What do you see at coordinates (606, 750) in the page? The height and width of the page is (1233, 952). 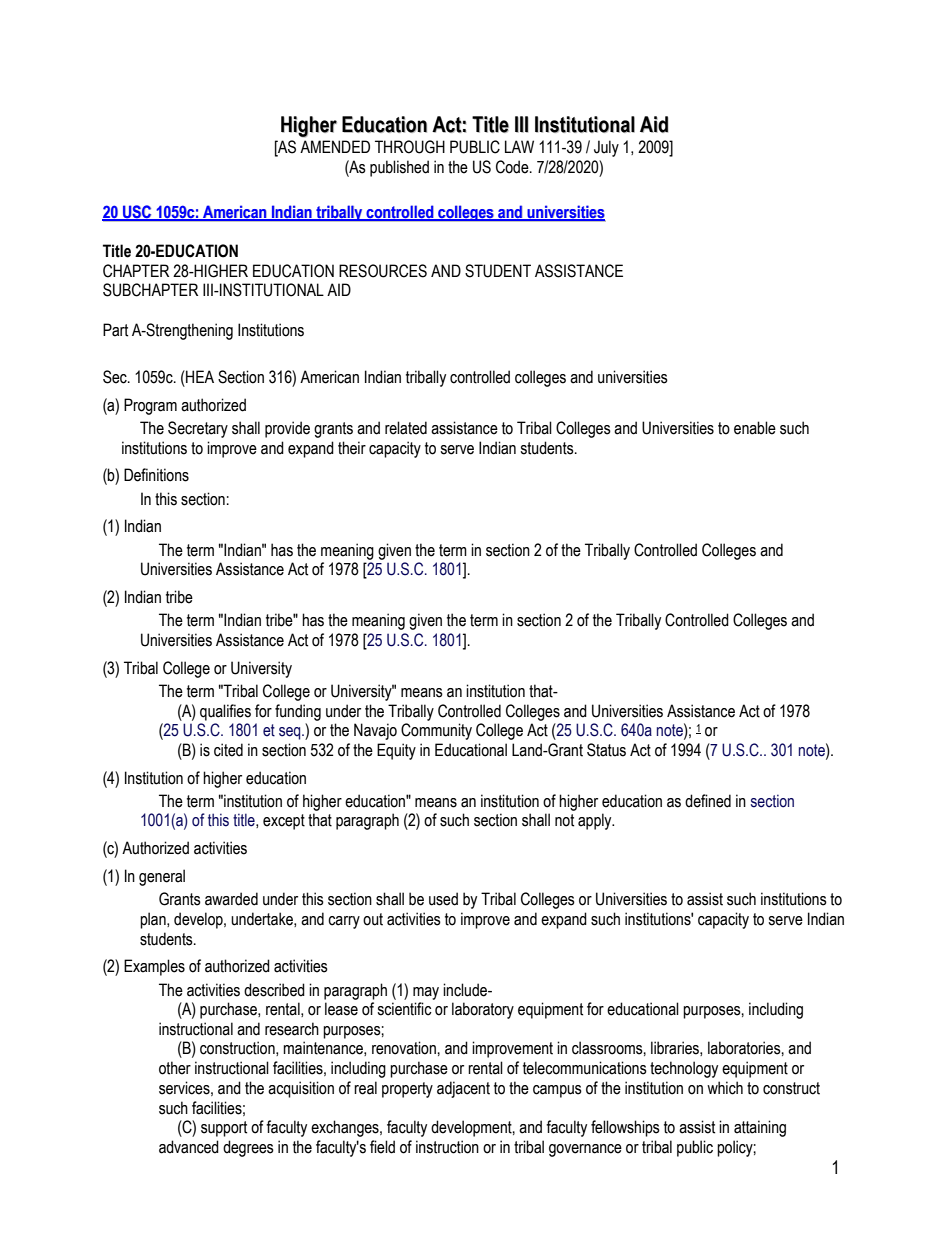 I see `Status` at bounding box center [606, 750].
